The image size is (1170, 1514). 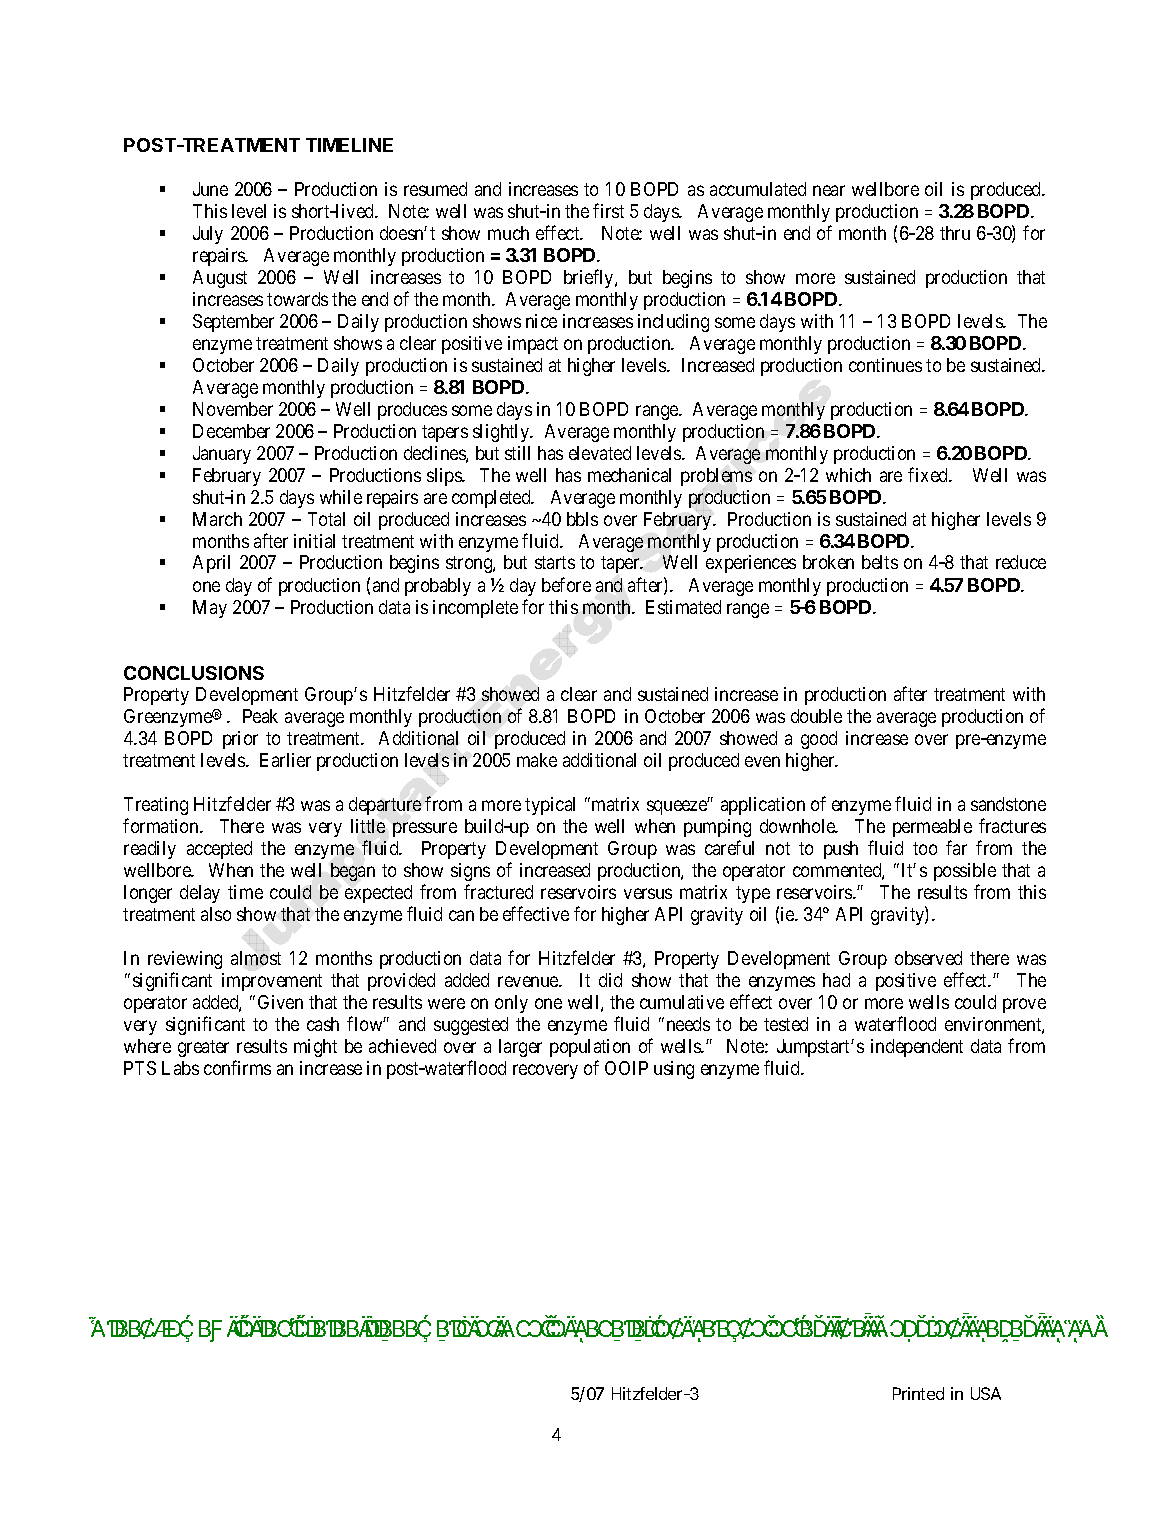 I want to click on May, so click(x=210, y=609).
